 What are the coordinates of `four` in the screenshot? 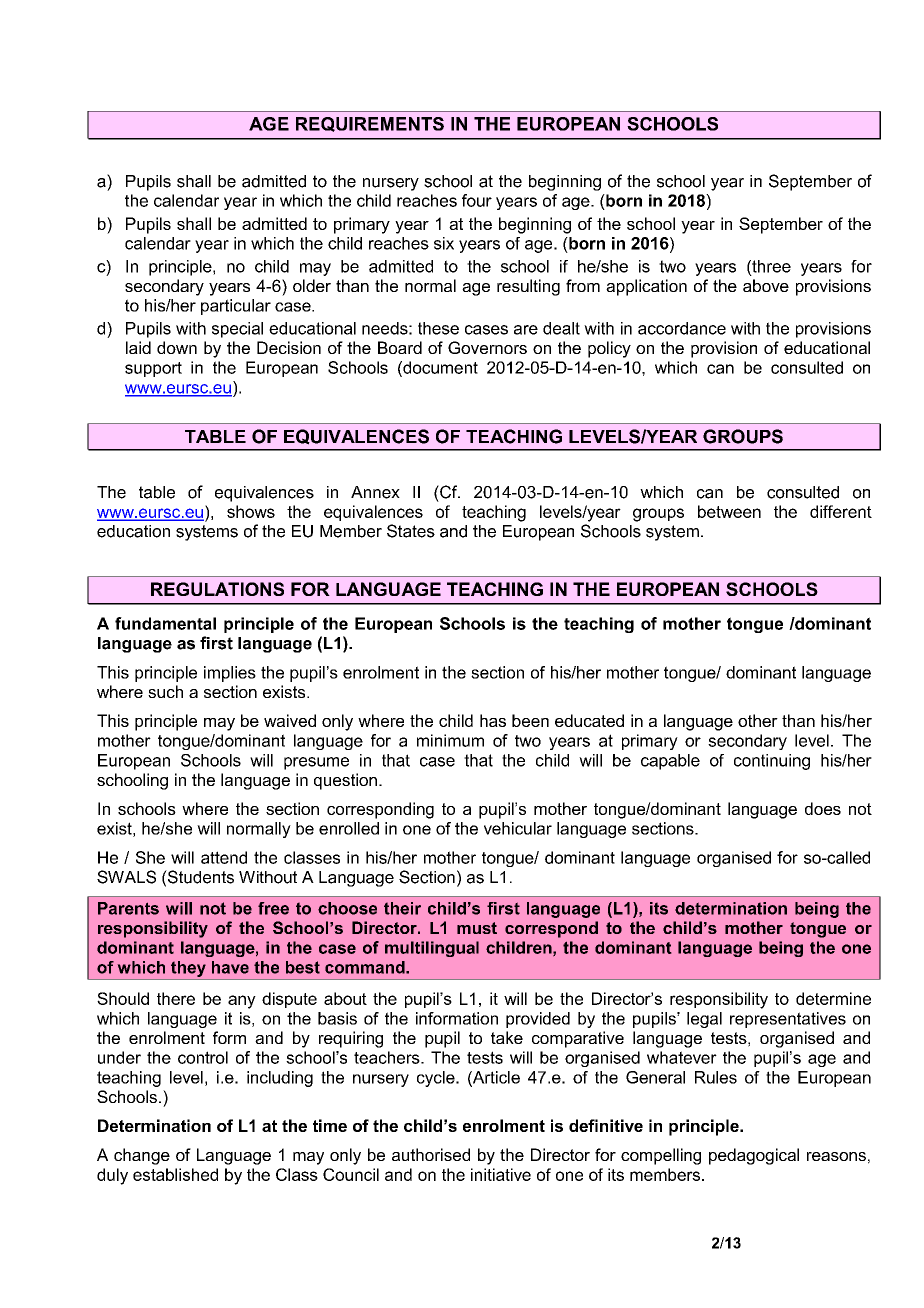 It's located at (477, 200).
